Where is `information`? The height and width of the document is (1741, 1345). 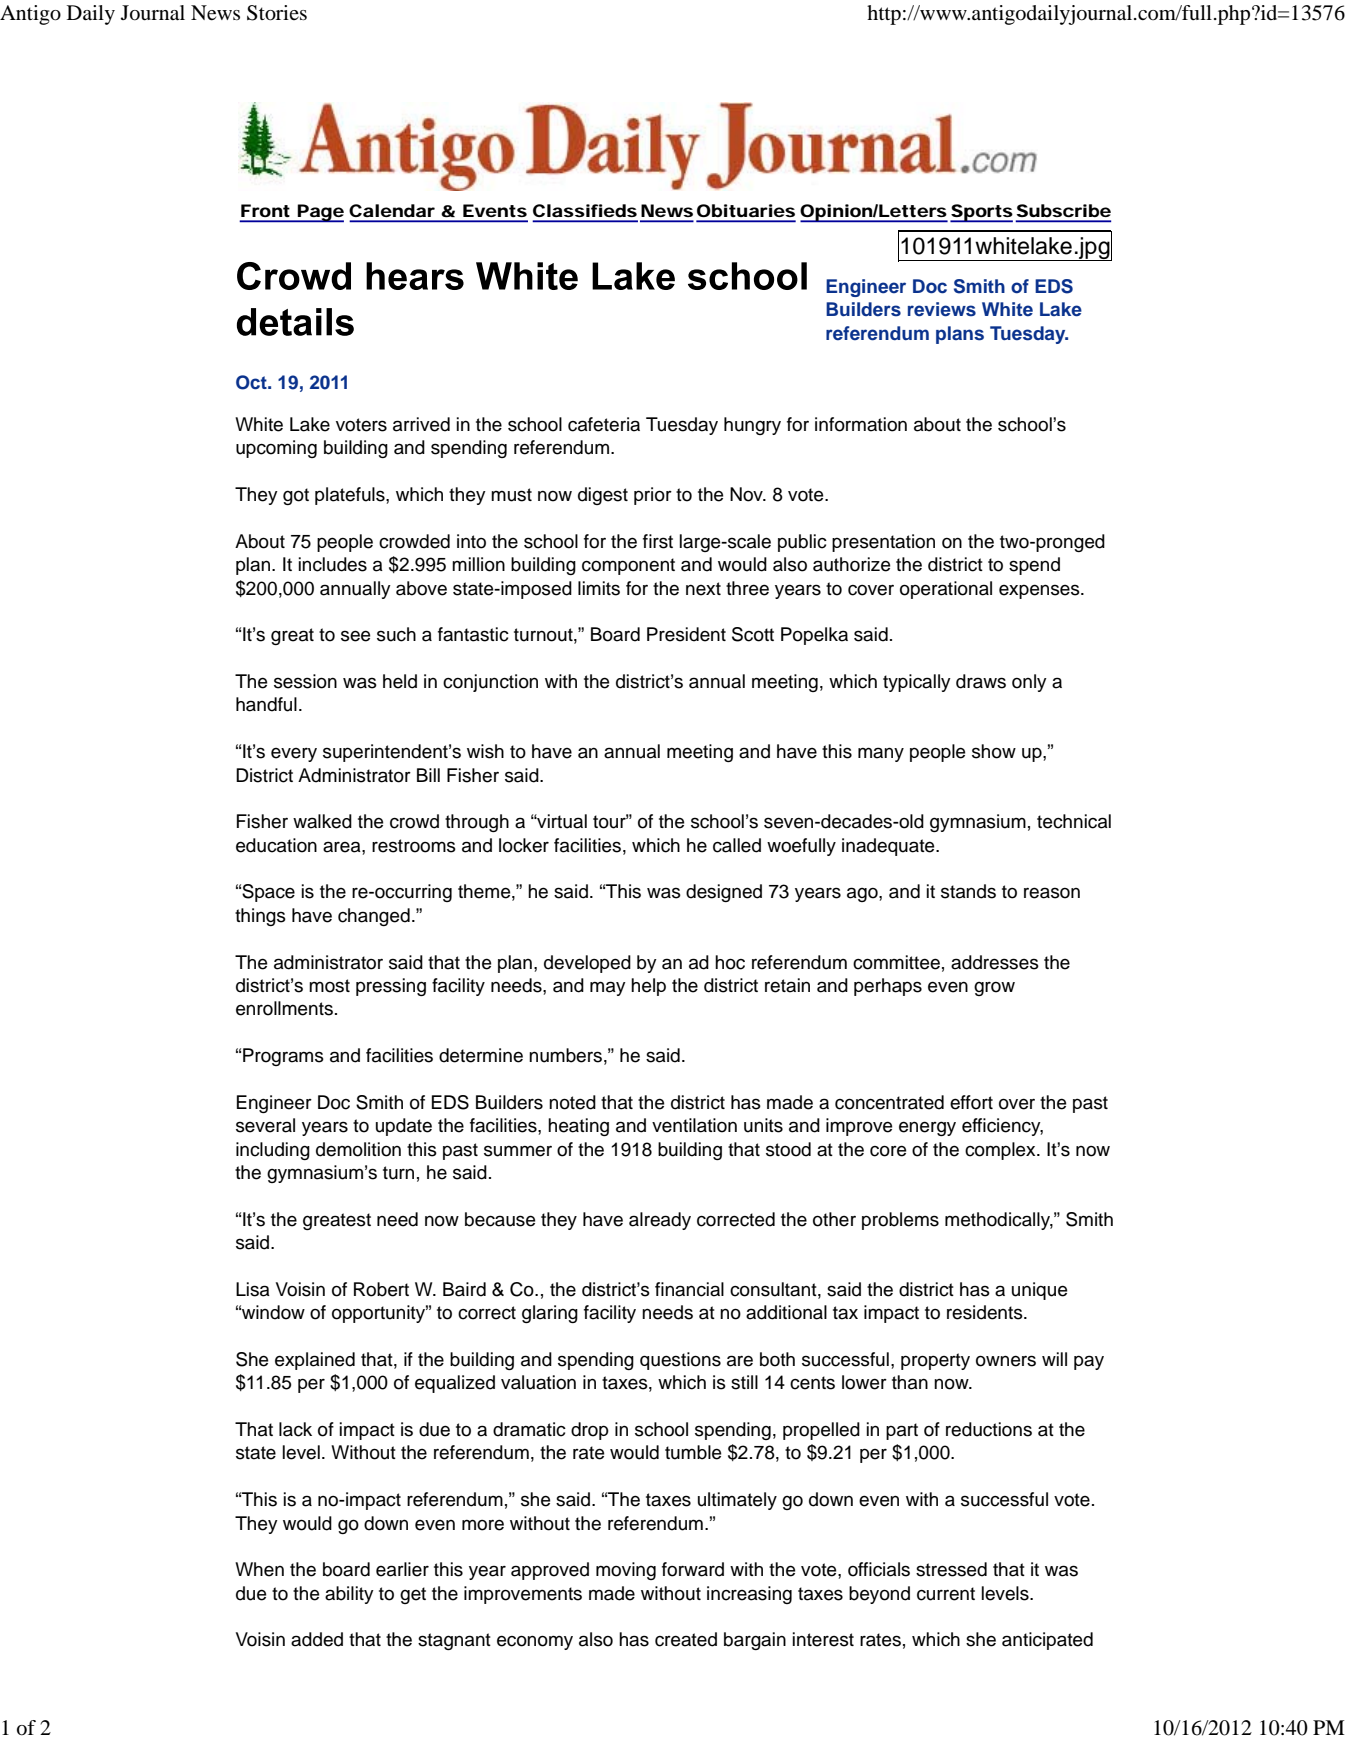 information is located at coordinates (861, 424).
